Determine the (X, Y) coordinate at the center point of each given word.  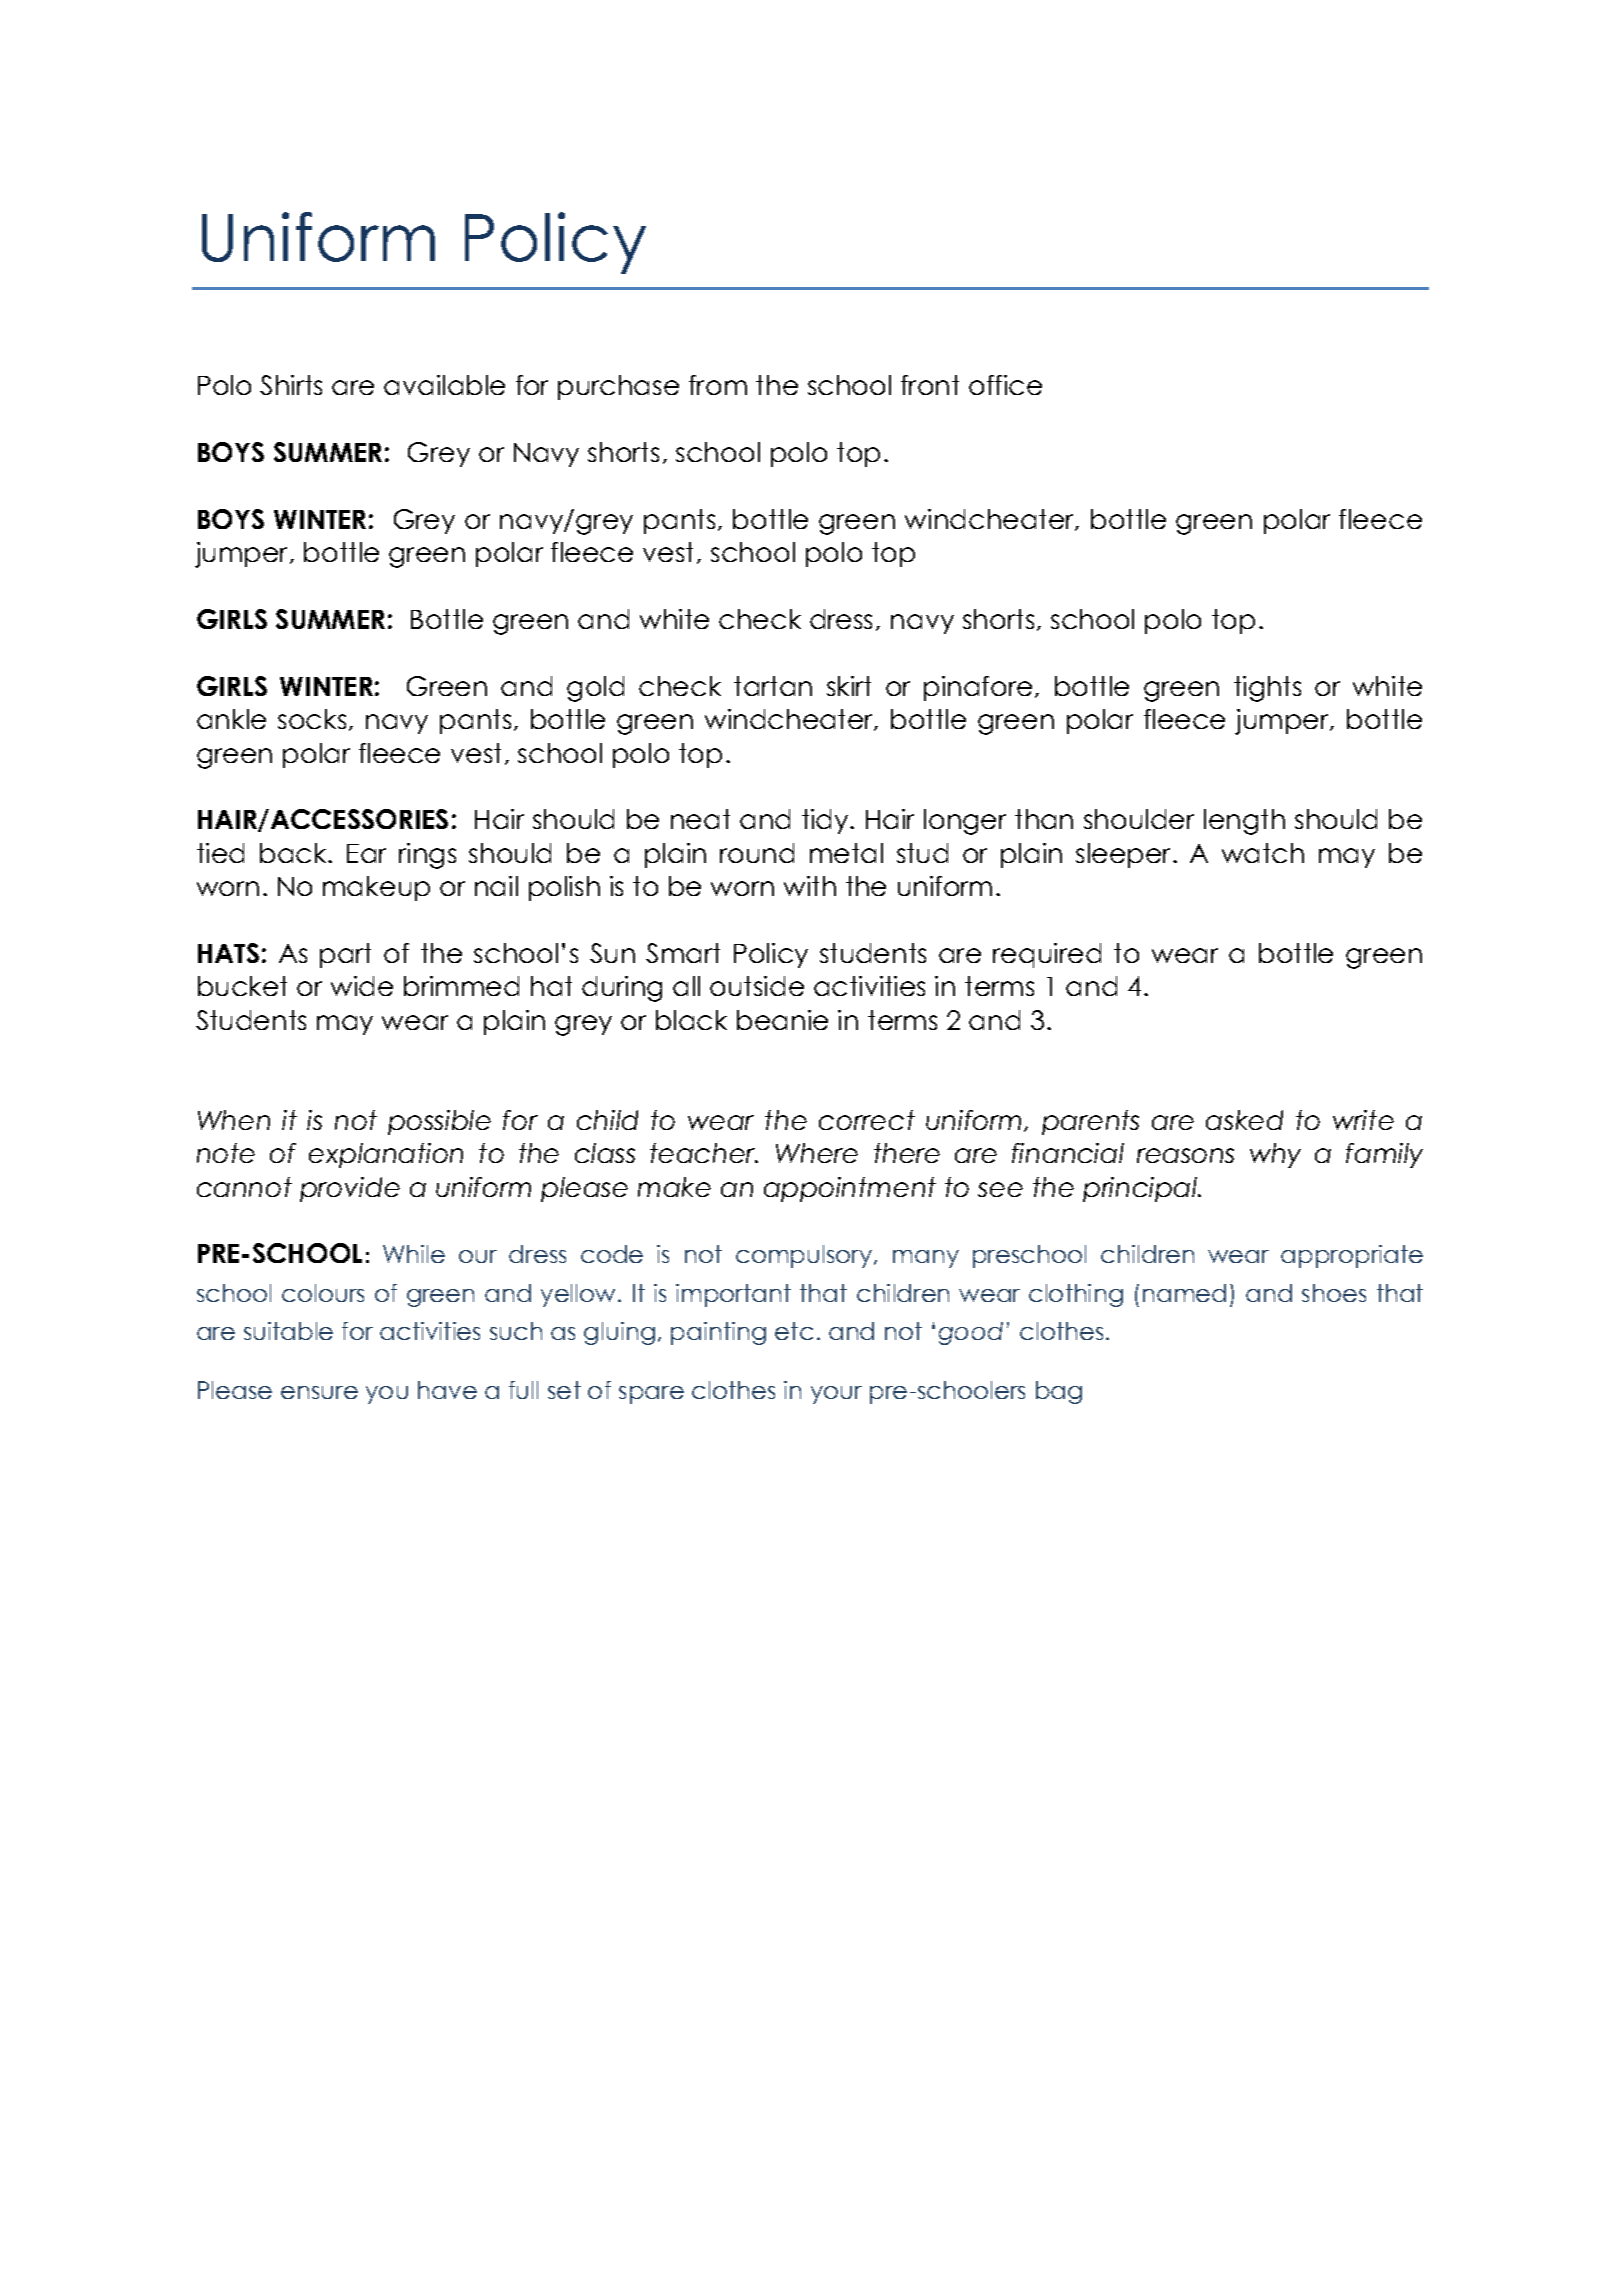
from (718, 385)
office (1005, 385)
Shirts (291, 385)
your (836, 1395)
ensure (319, 1392)
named (1184, 1293)
